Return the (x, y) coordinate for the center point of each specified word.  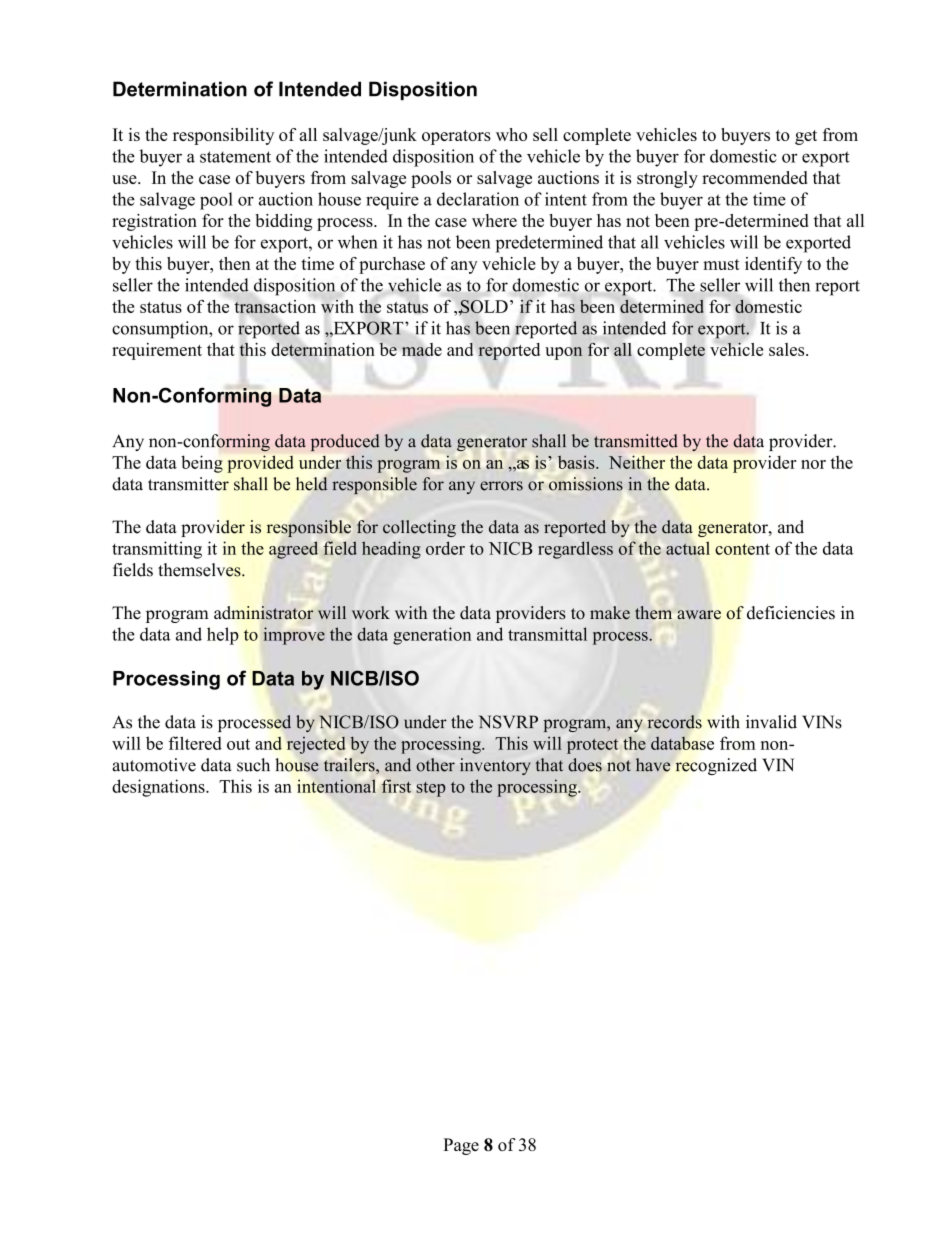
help (223, 636)
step (431, 789)
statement (235, 157)
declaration (478, 199)
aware (699, 614)
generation (432, 636)
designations (159, 788)
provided (260, 464)
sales (788, 349)
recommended (755, 177)
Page (461, 1146)
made (422, 349)
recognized (716, 766)
